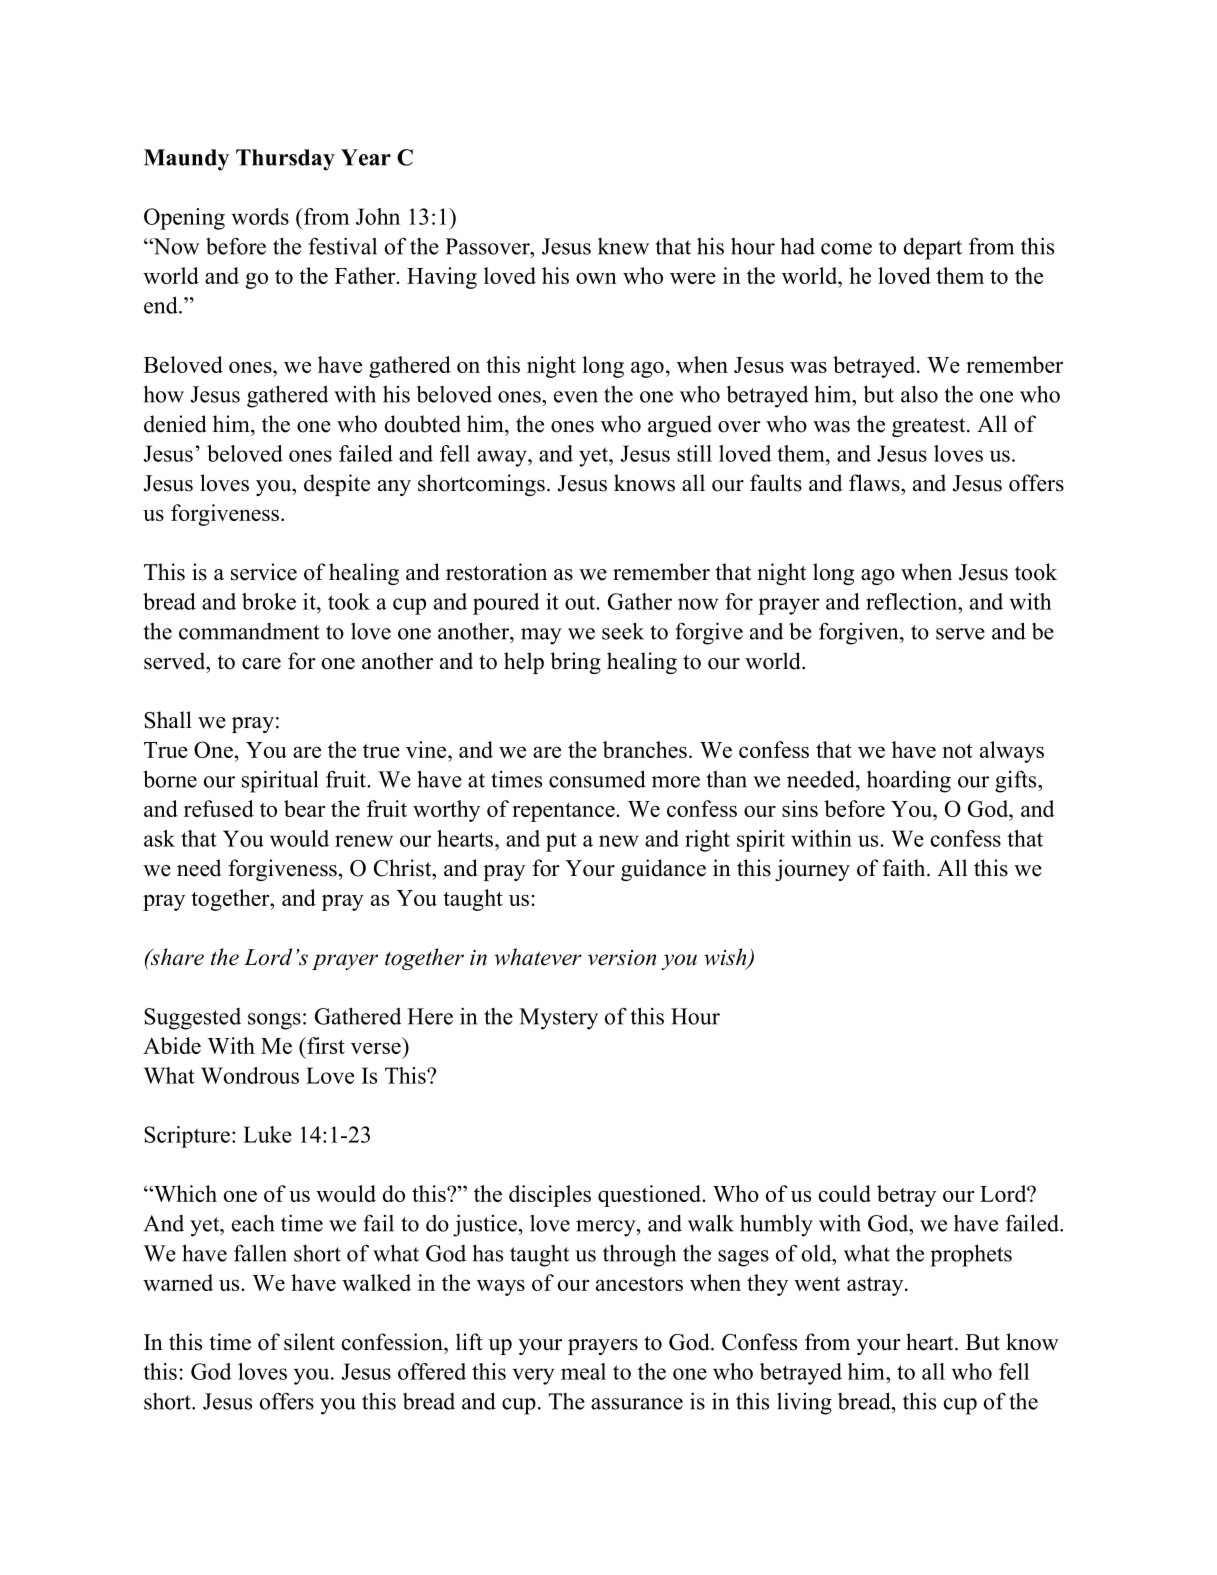 The image size is (1217, 1575). What do you see at coordinates (905, 867) in the page?
I see `faith` at bounding box center [905, 867].
